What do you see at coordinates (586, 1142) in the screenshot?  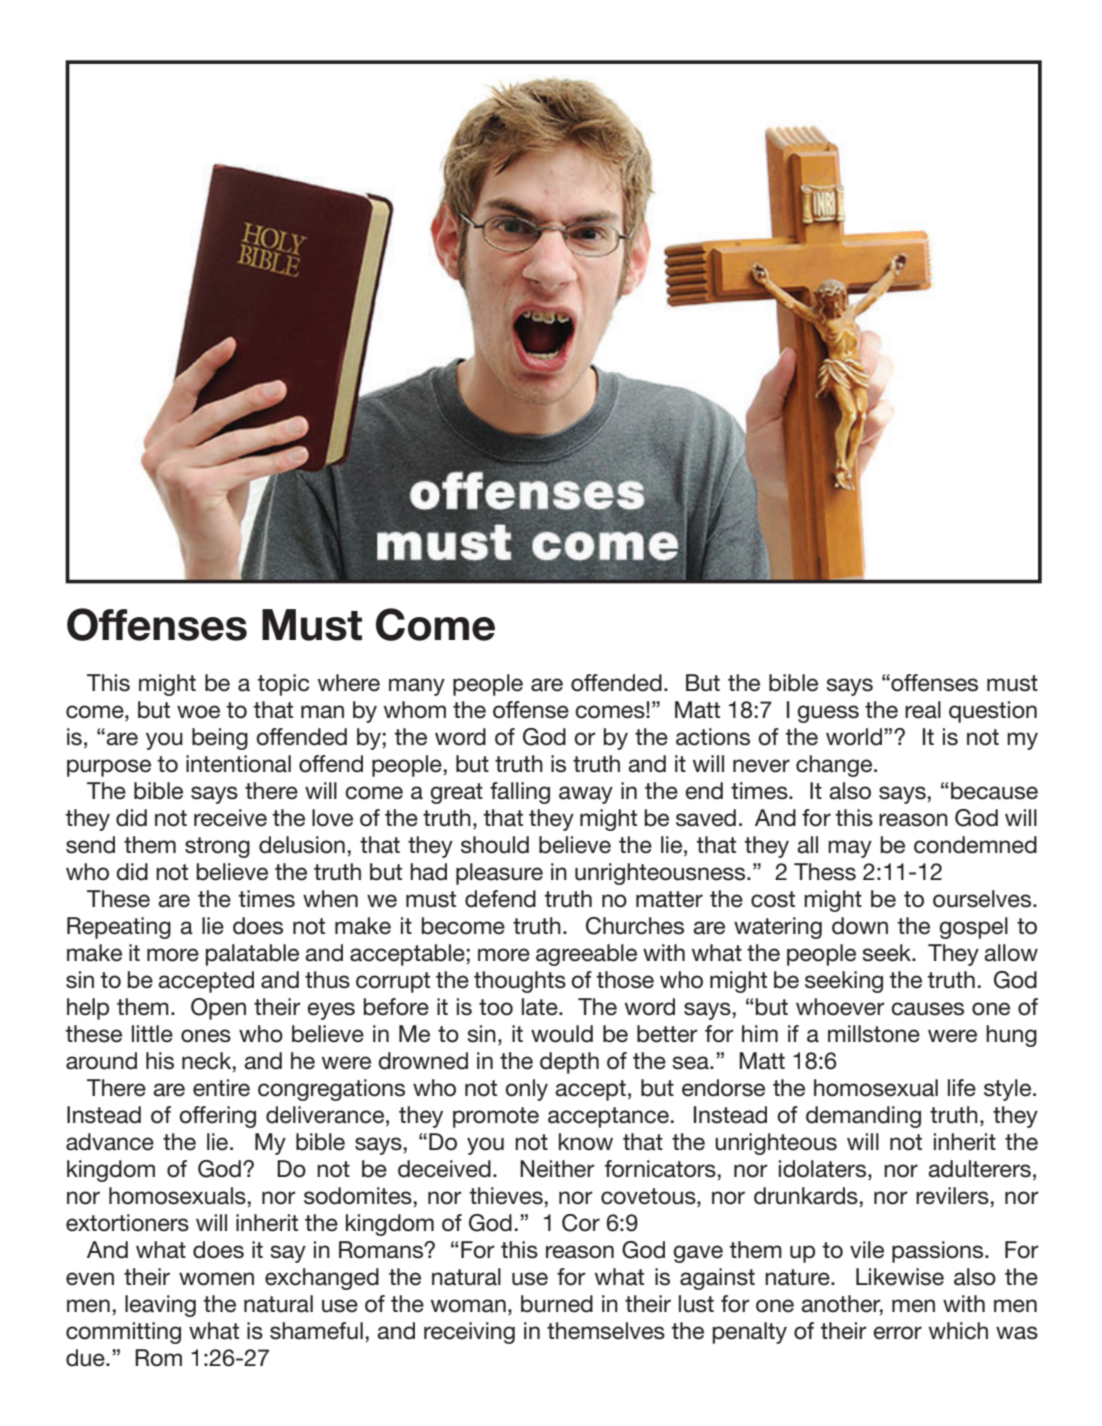 I see `know` at bounding box center [586, 1142].
